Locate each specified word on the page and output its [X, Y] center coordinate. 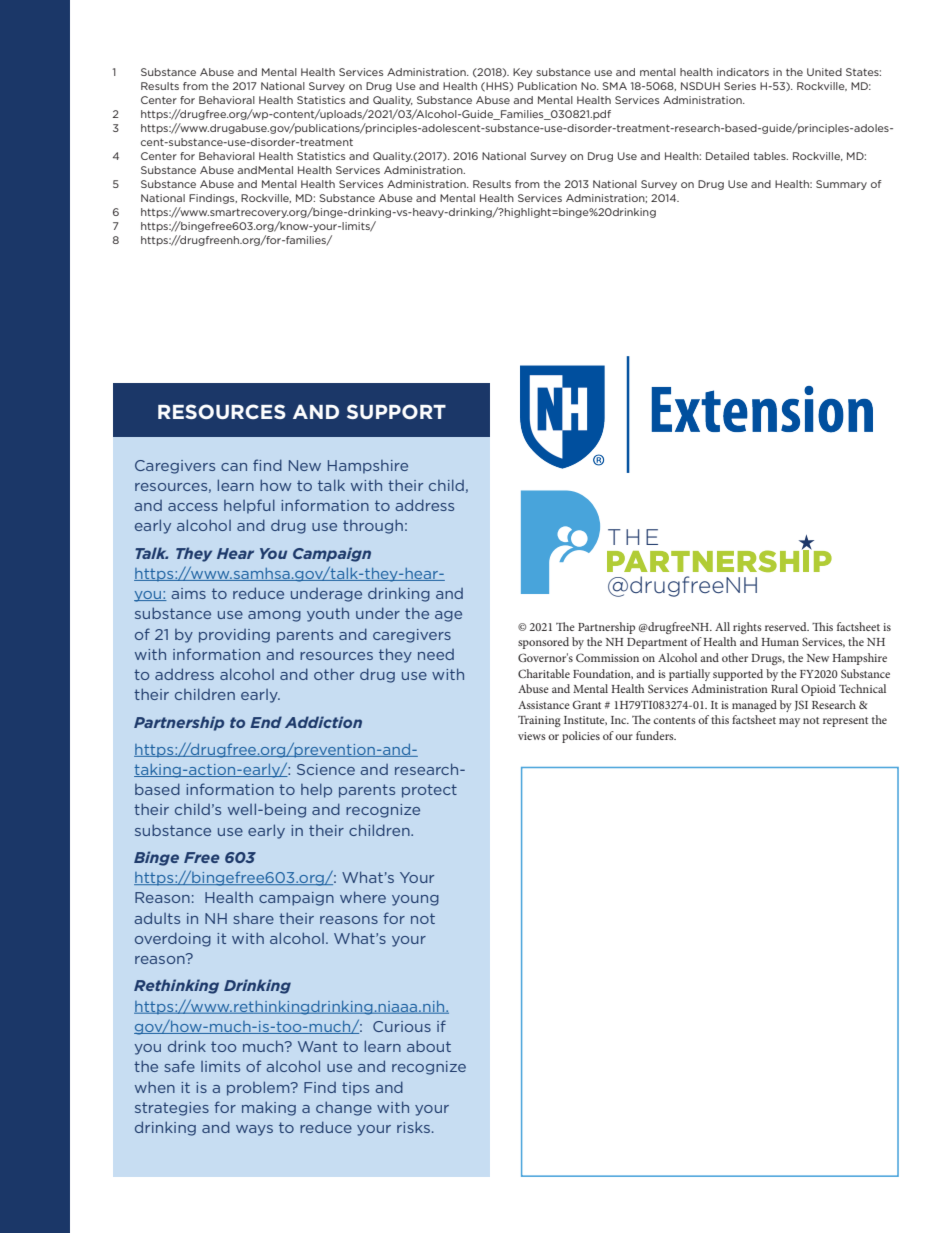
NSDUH [700, 86]
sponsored [543, 643]
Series [740, 86]
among [274, 616]
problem [259, 1088]
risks [413, 1127]
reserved [787, 626]
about [429, 1046]
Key [522, 73]
